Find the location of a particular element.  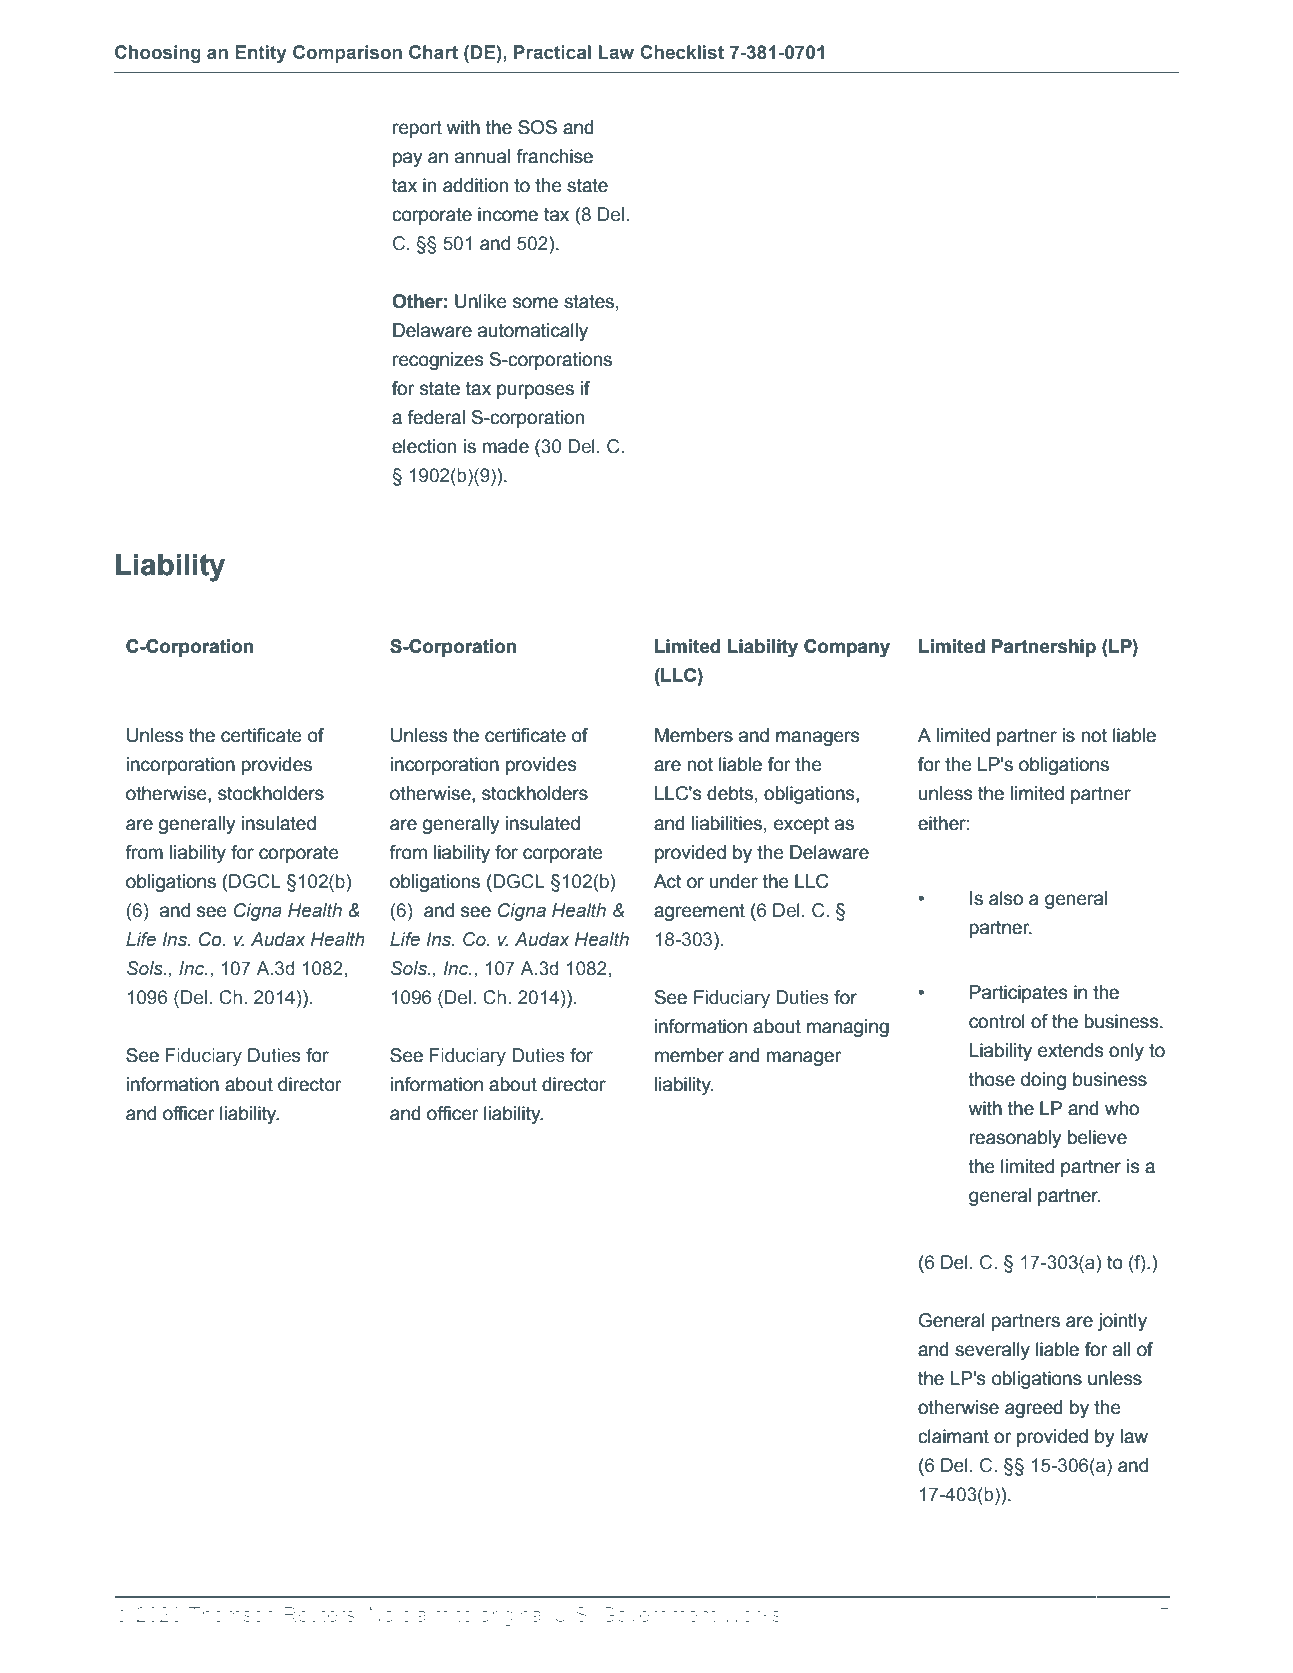

Thomson is located at coordinates (232, 1614).
